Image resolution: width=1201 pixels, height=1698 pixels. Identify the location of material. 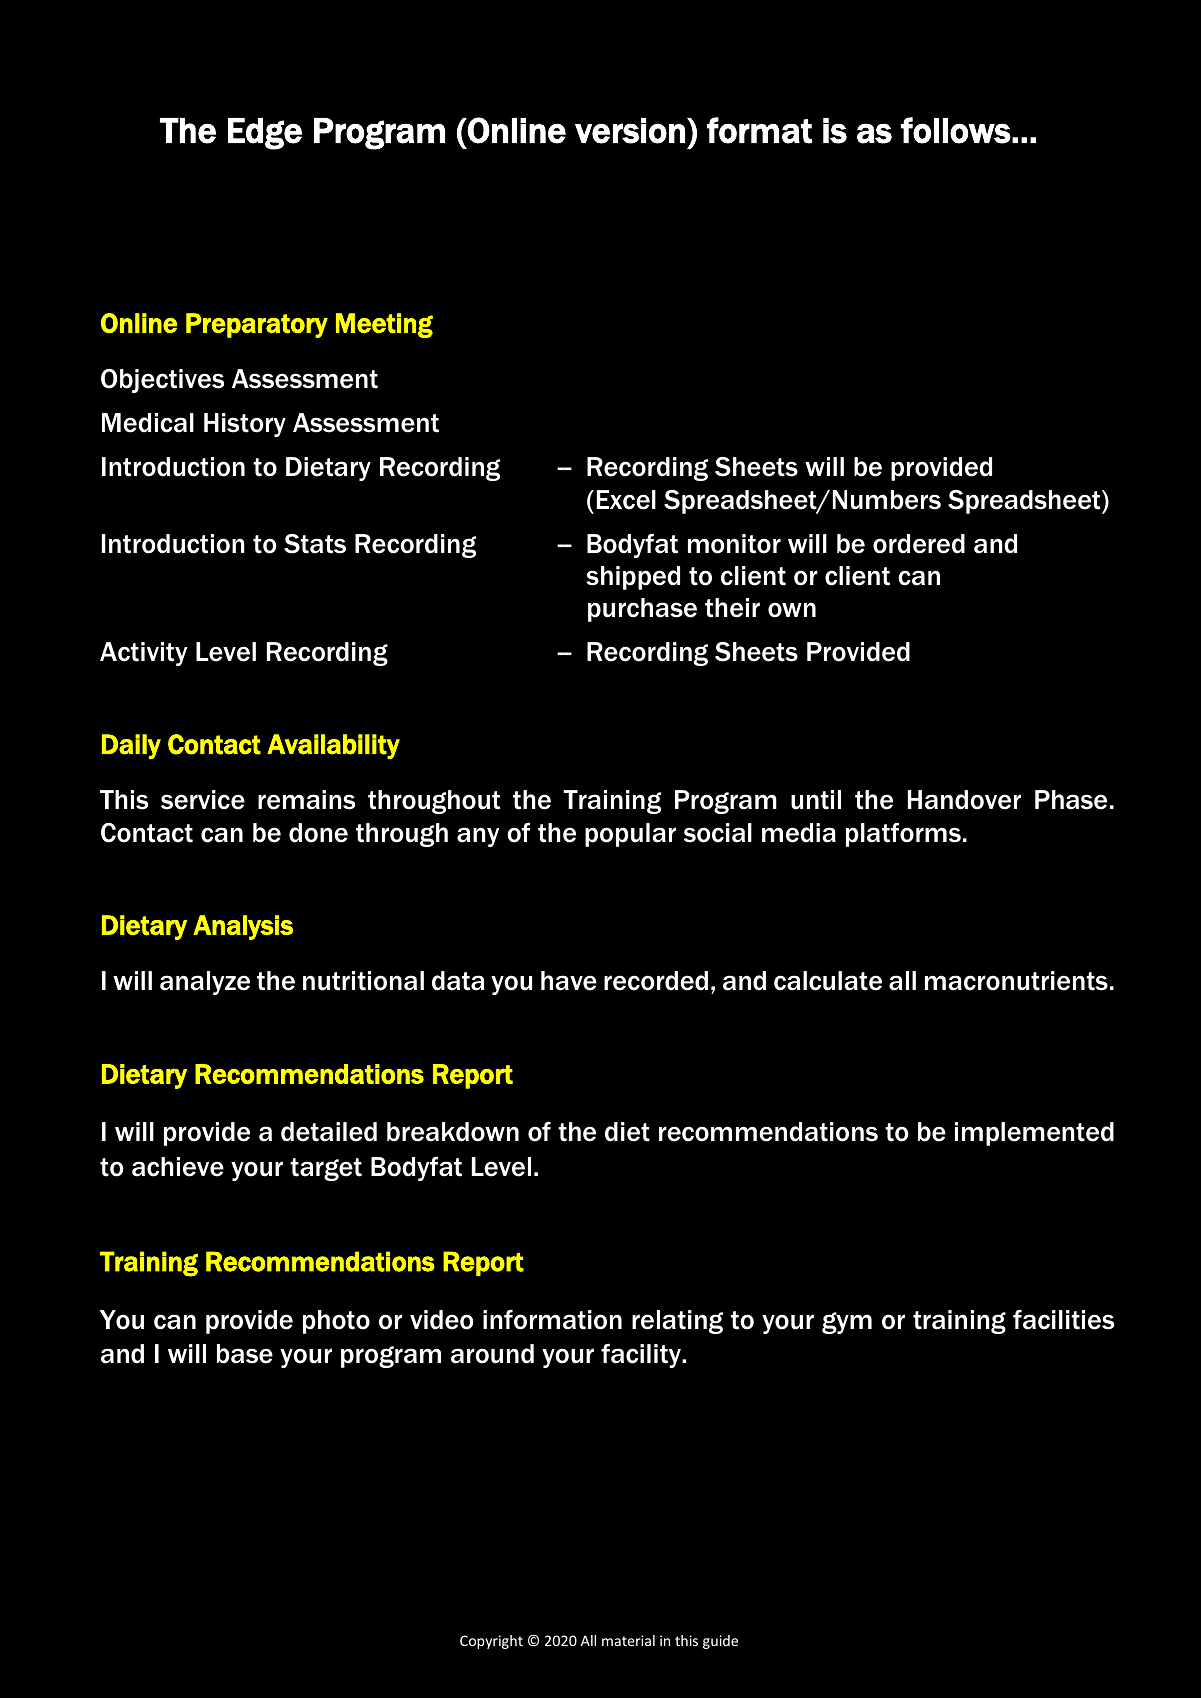
(628, 1640).
